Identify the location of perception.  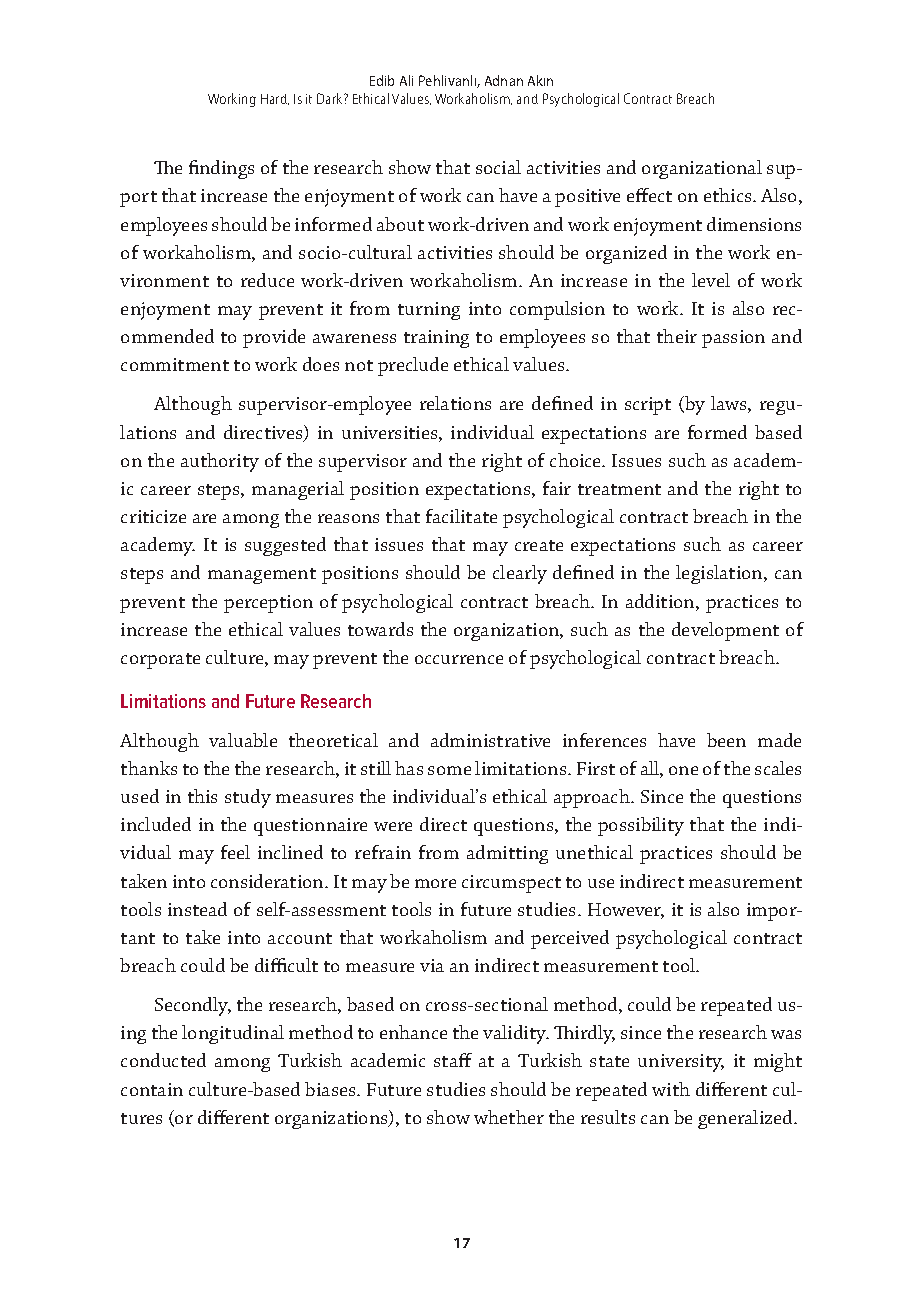
(268, 604).
